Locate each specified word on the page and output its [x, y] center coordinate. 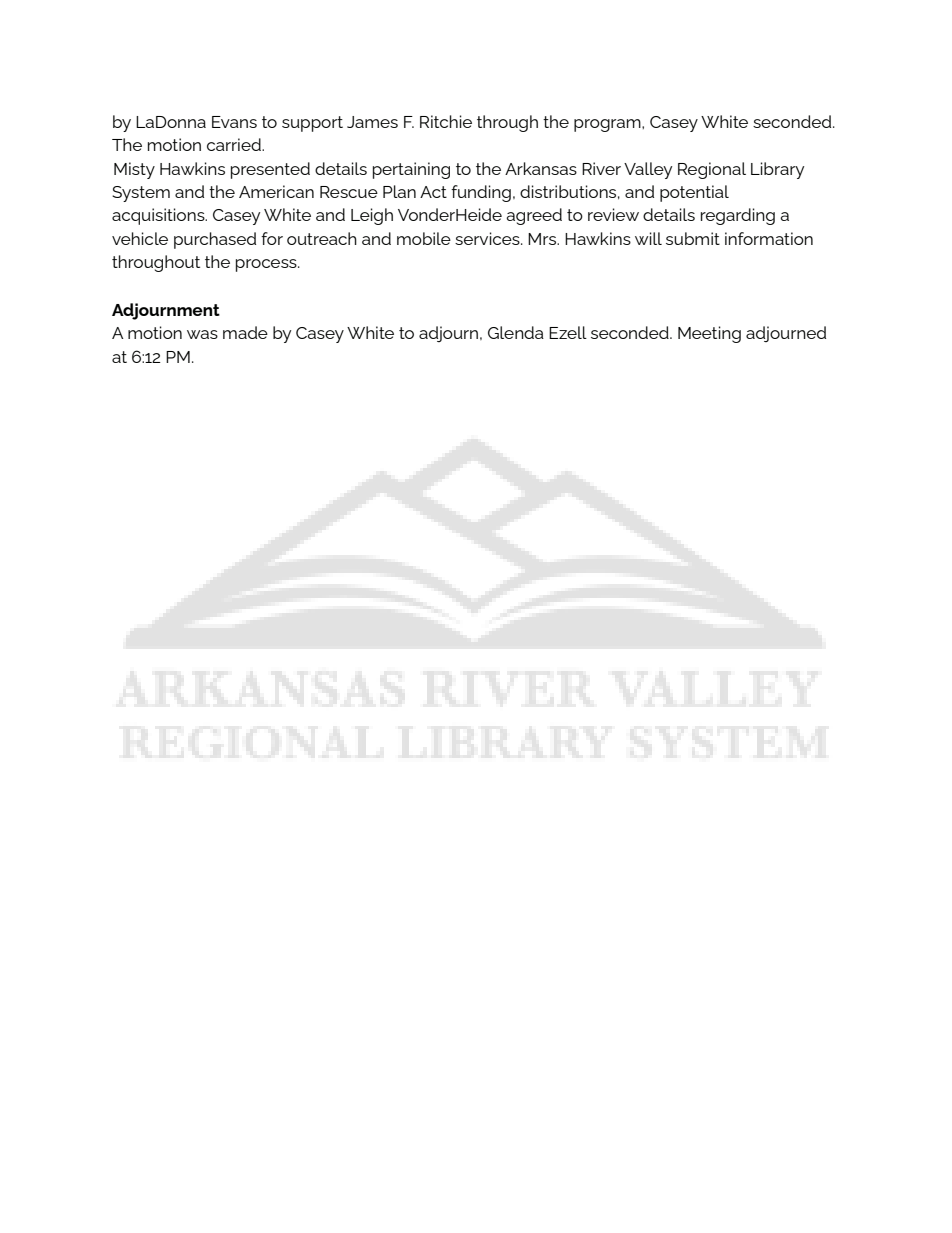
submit [693, 238]
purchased [215, 240]
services [488, 238]
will [648, 238]
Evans [234, 122]
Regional [712, 170]
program [608, 125]
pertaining [411, 170]
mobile [424, 238]
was [202, 334]
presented [270, 170]
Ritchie [446, 121]
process [267, 265]
